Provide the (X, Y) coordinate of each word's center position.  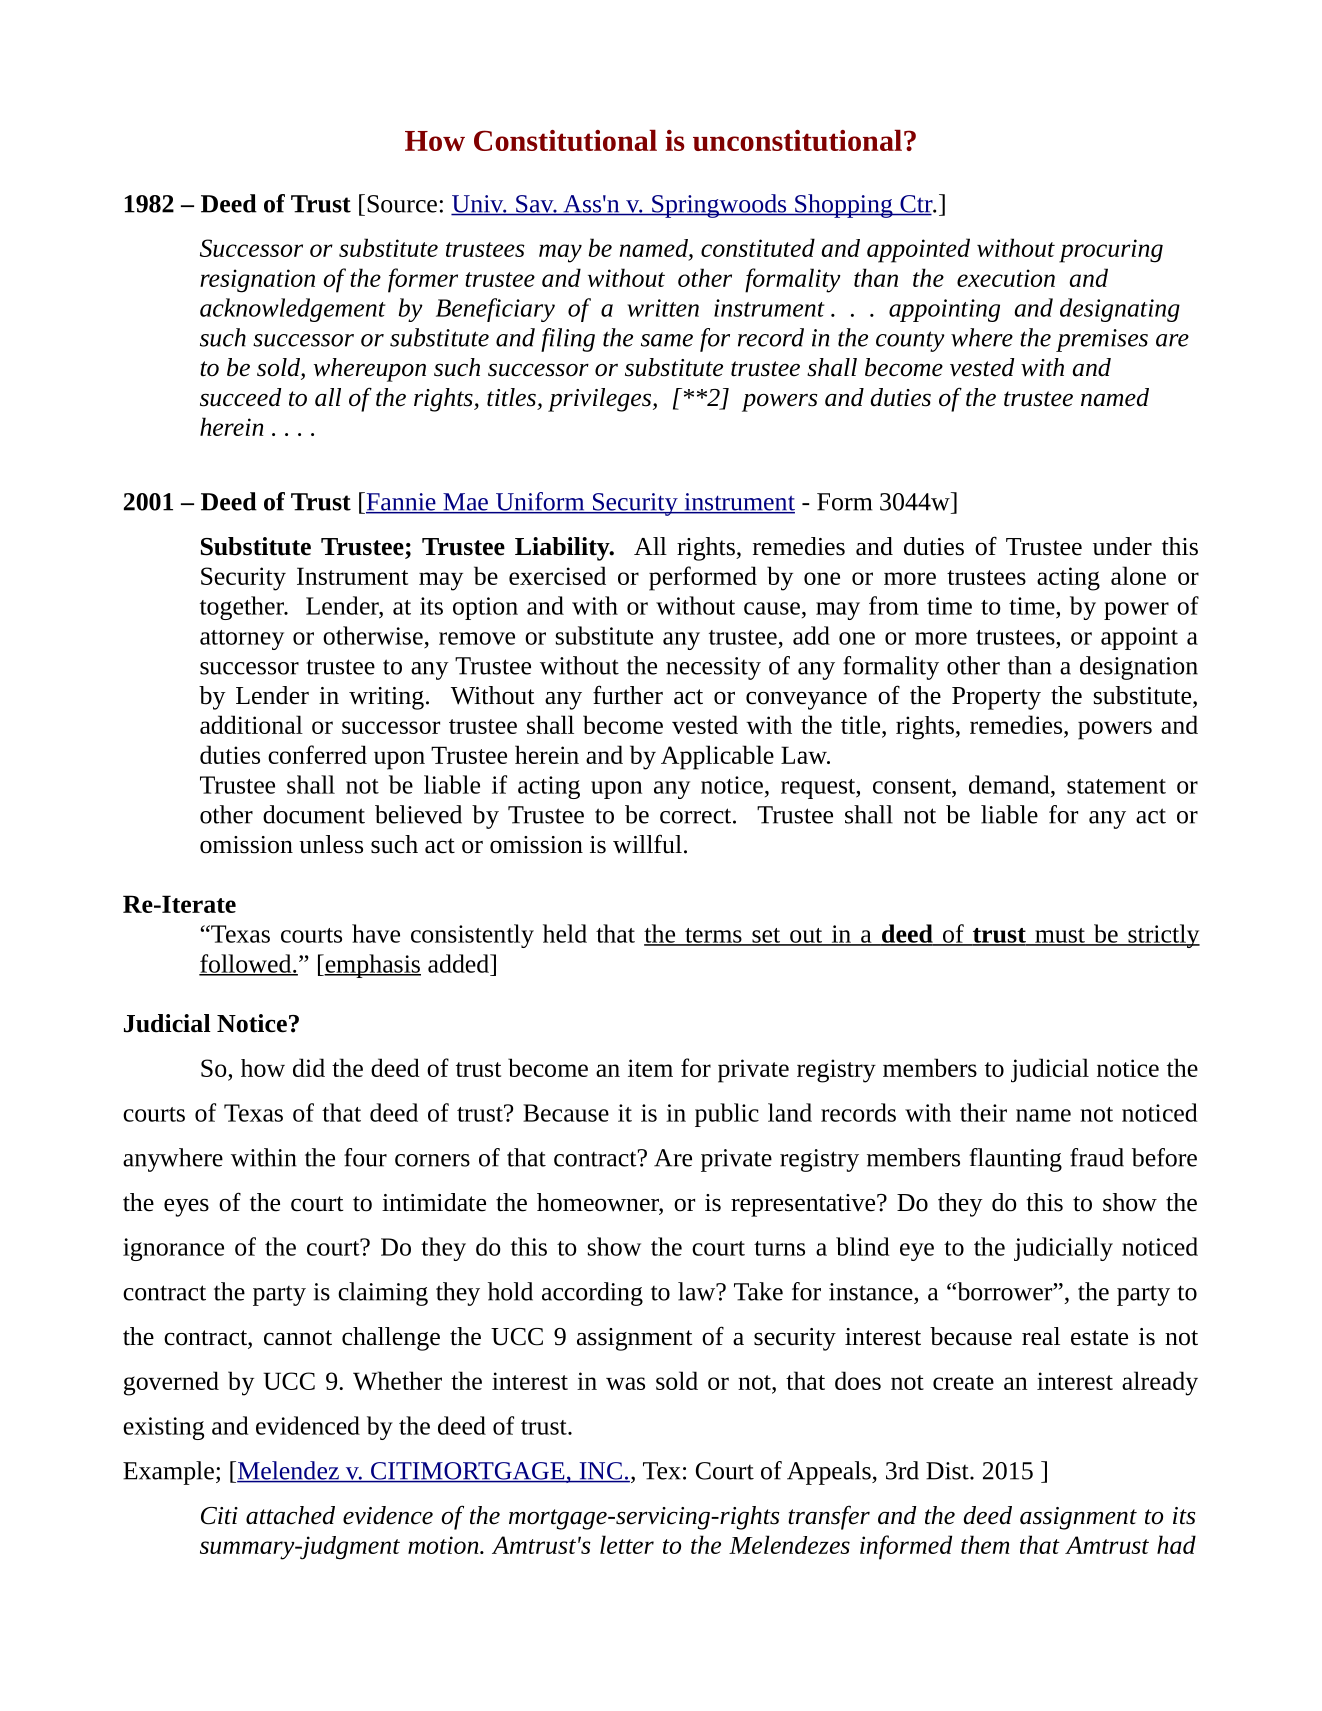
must (1060, 936)
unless (331, 844)
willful (647, 843)
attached (290, 1515)
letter (627, 1544)
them (985, 1544)
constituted (758, 247)
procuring (1111, 251)
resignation (257, 281)
